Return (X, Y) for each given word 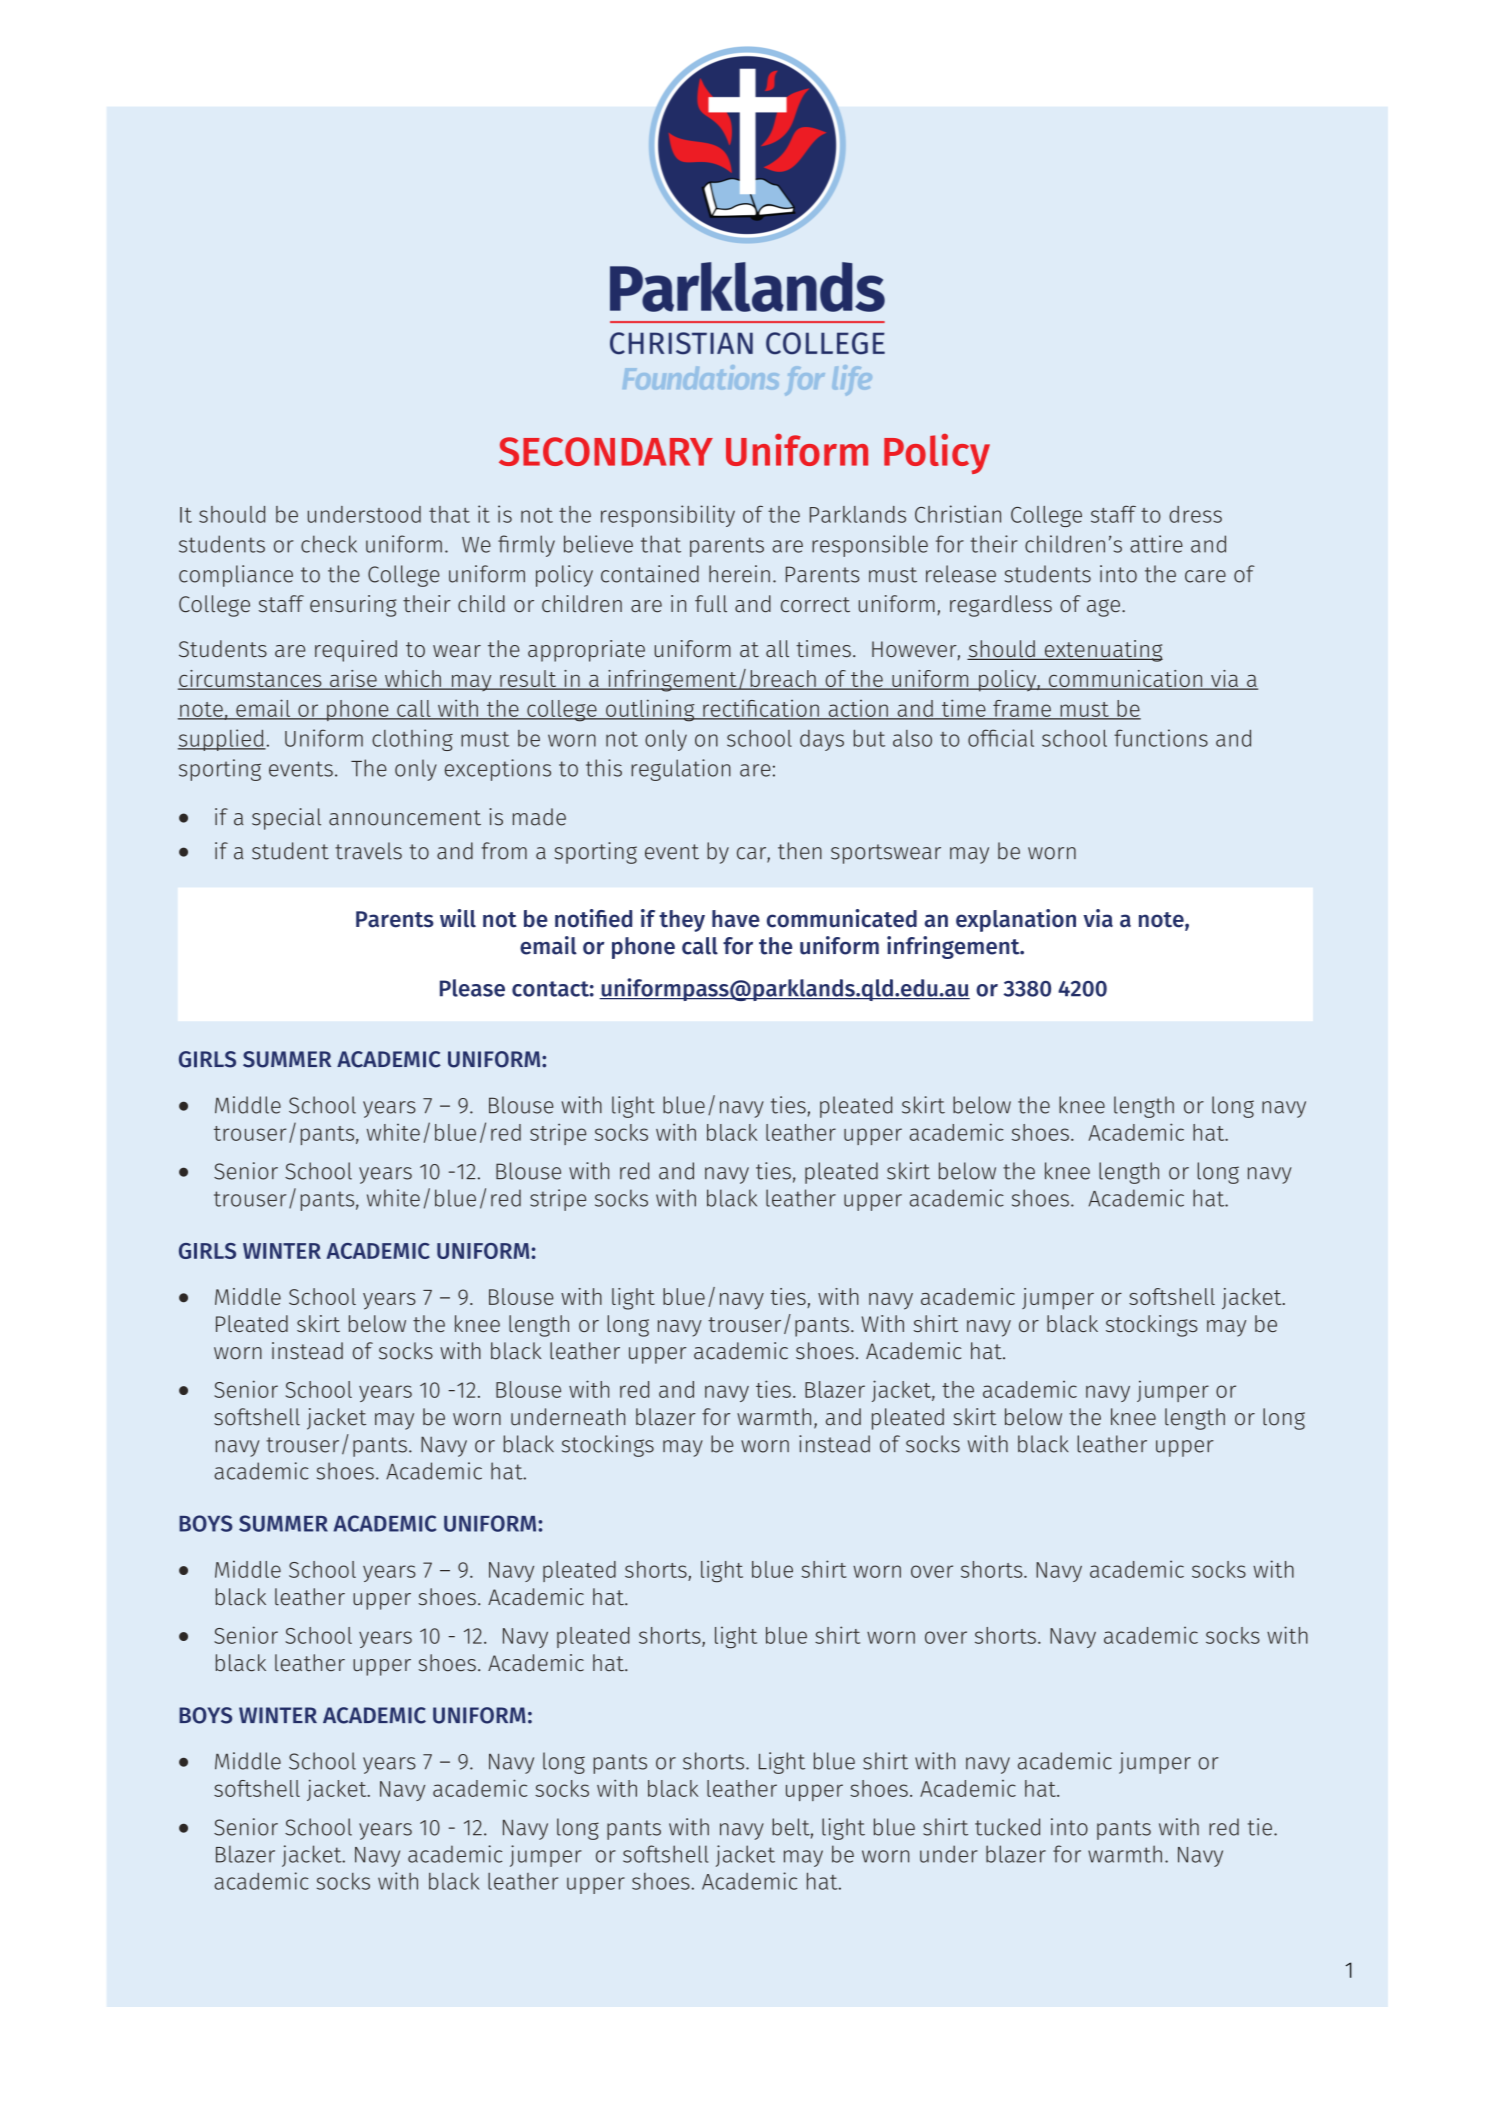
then (800, 851)
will (458, 918)
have (736, 919)
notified (593, 918)
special (286, 819)
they (682, 921)
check (329, 544)
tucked (1007, 1827)
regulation (681, 770)
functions (1161, 738)
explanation (1016, 920)
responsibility (668, 516)
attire (1156, 544)
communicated (842, 918)
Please (472, 988)
